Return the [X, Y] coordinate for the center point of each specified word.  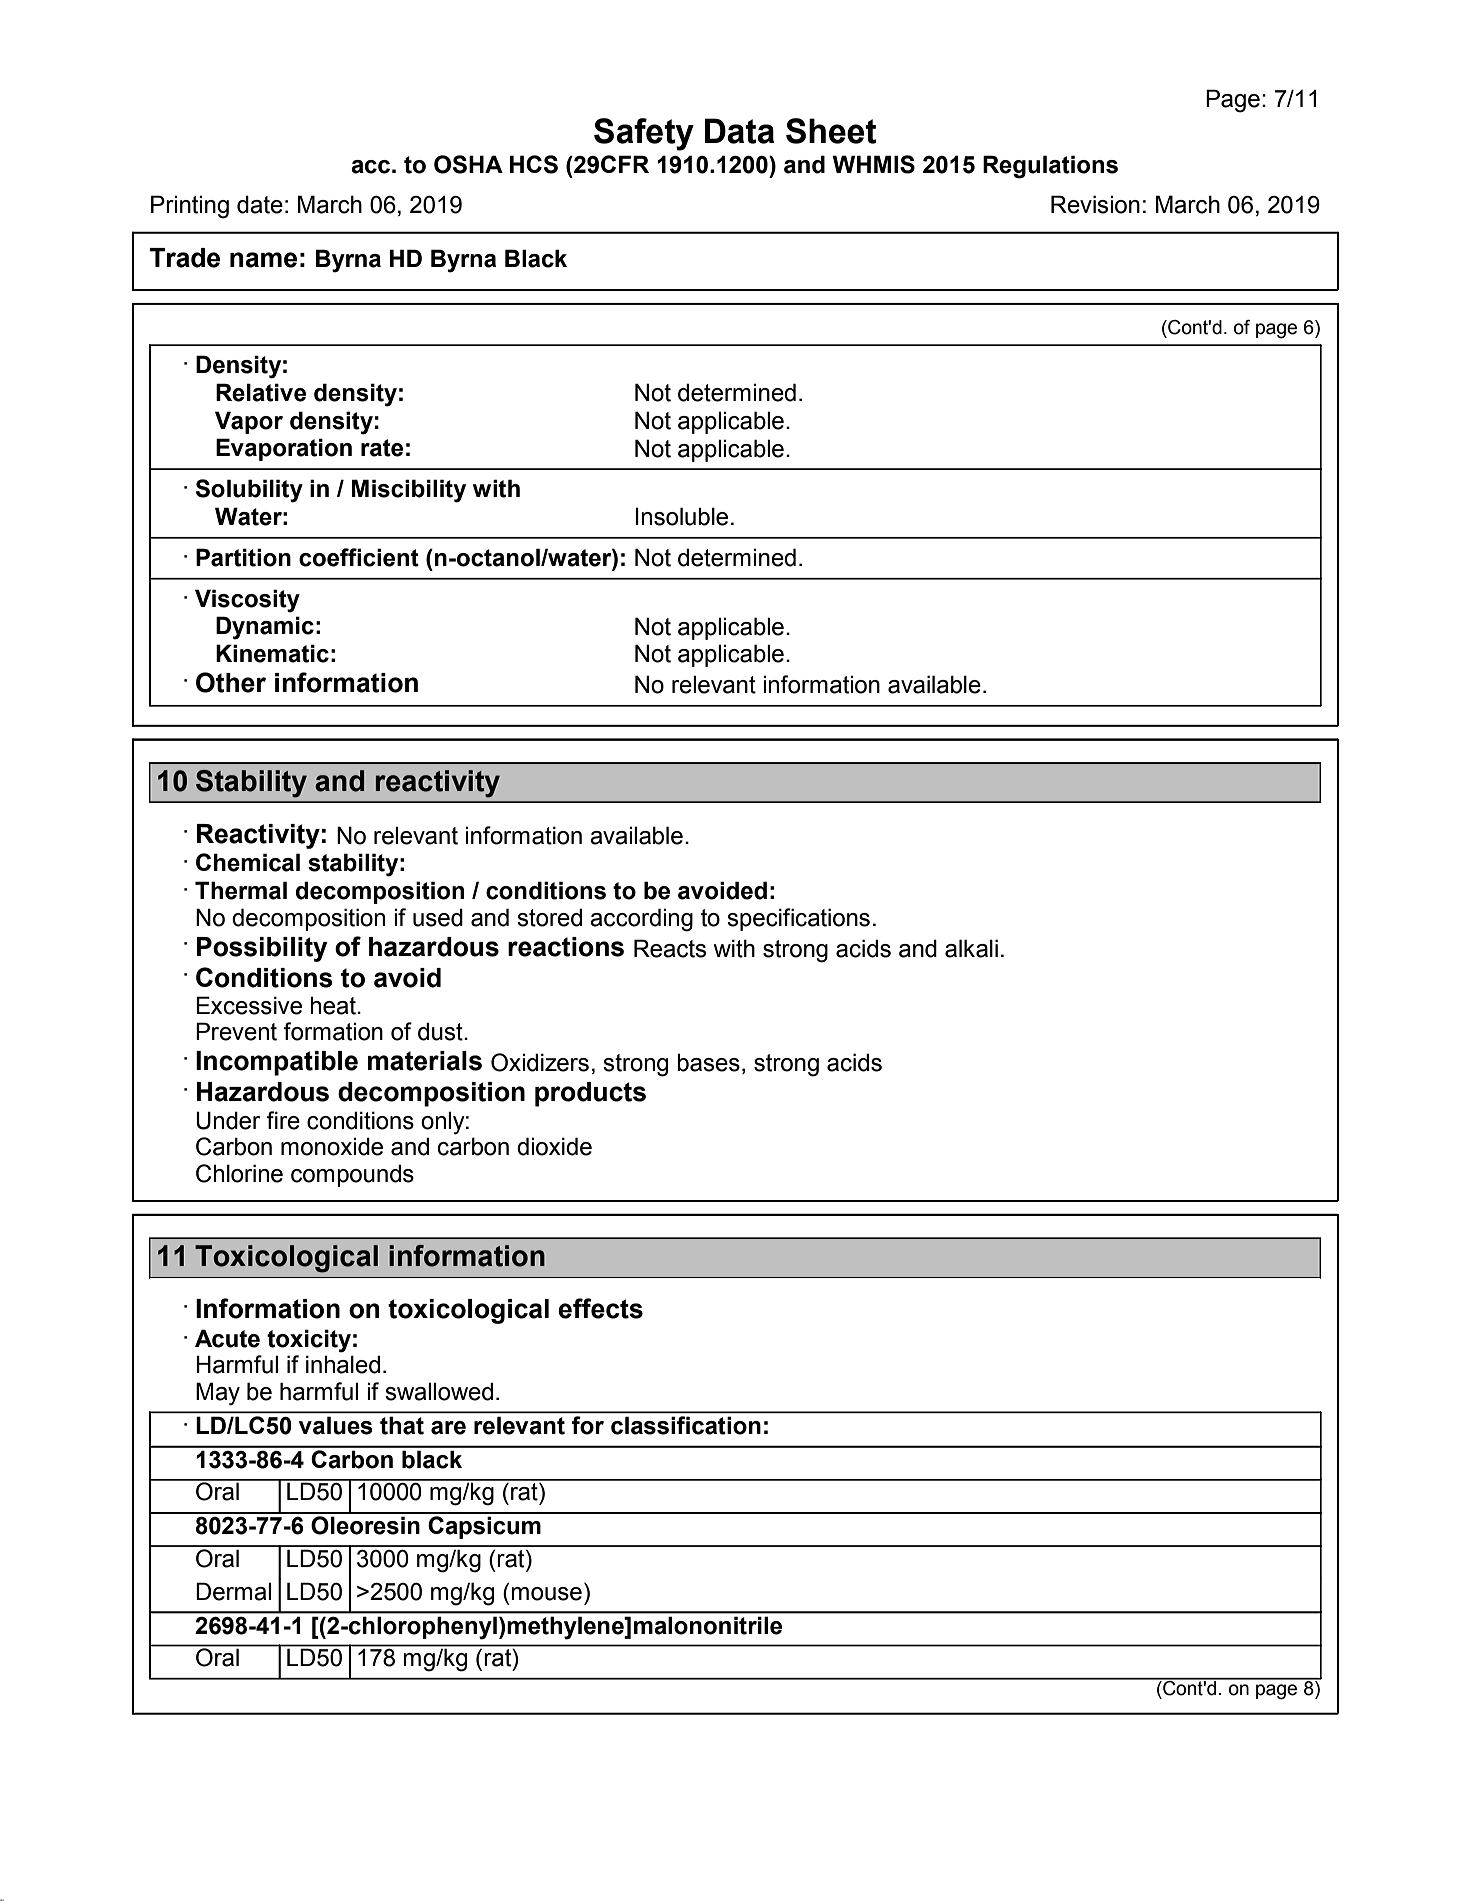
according [641, 920]
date [260, 204]
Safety [644, 134]
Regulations [1050, 167]
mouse [546, 1594]
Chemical [248, 862]
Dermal [233, 1591]
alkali [971, 948]
